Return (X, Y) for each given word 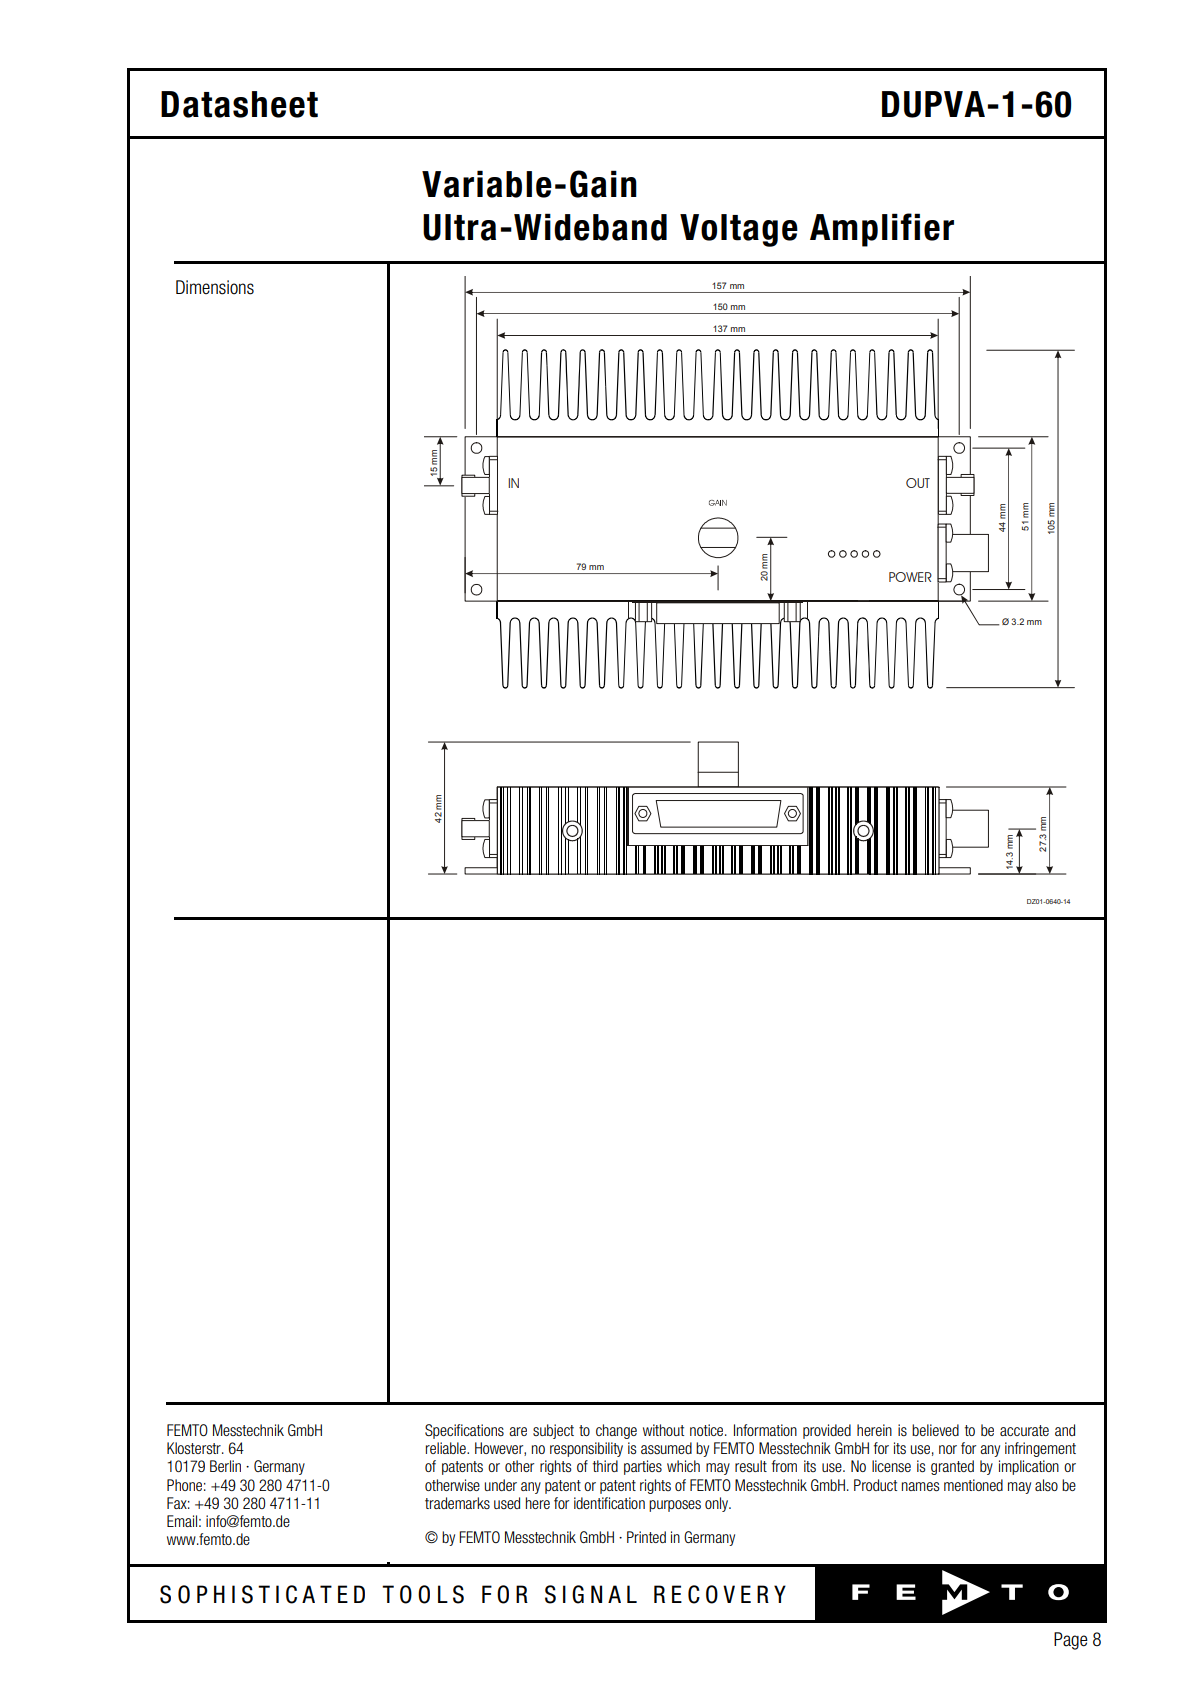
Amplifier (882, 230)
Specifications (464, 1431)
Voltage (739, 230)
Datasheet (239, 104)
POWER (910, 577)
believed (935, 1430)
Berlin (225, 1466)
